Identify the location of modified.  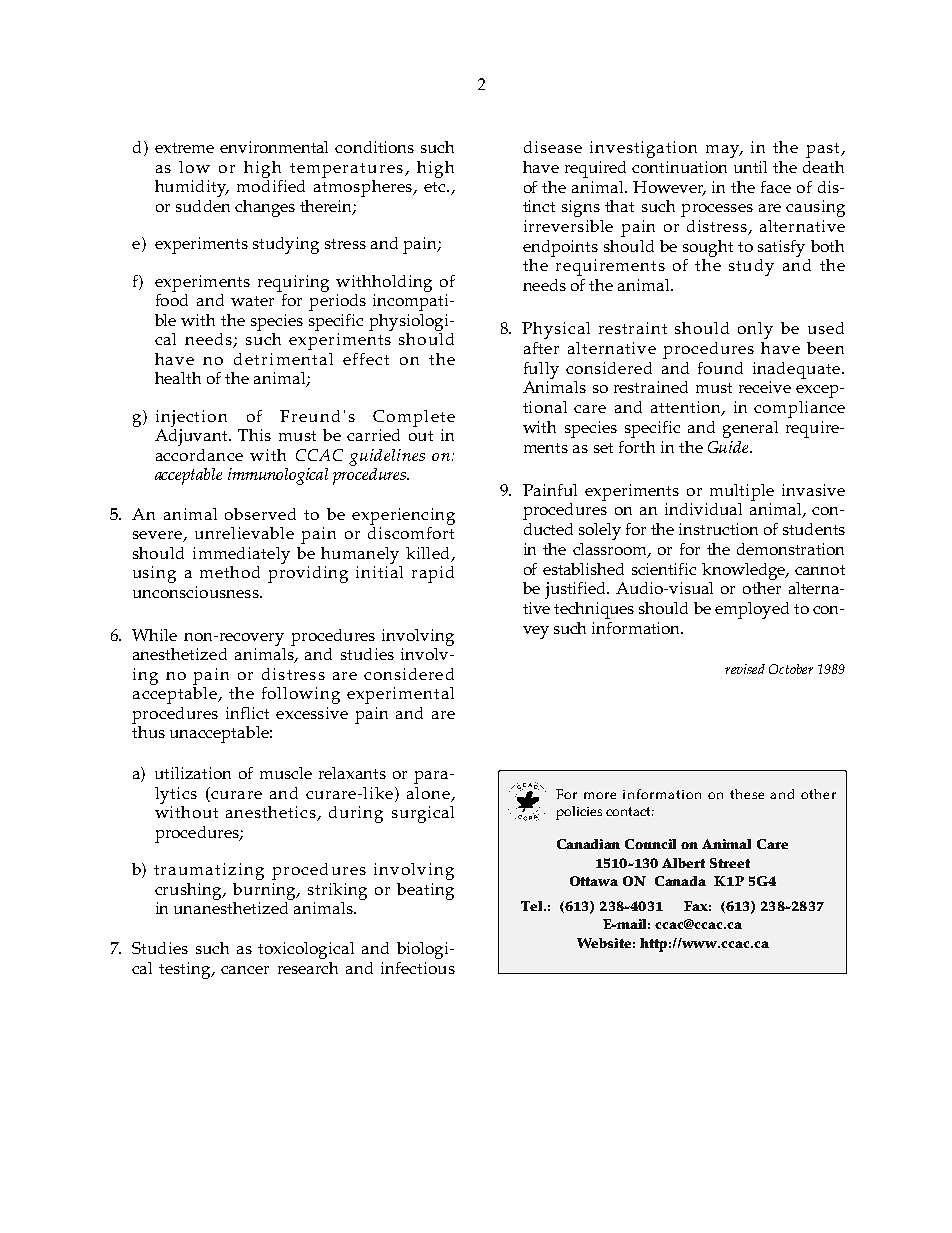
(271, 184).
